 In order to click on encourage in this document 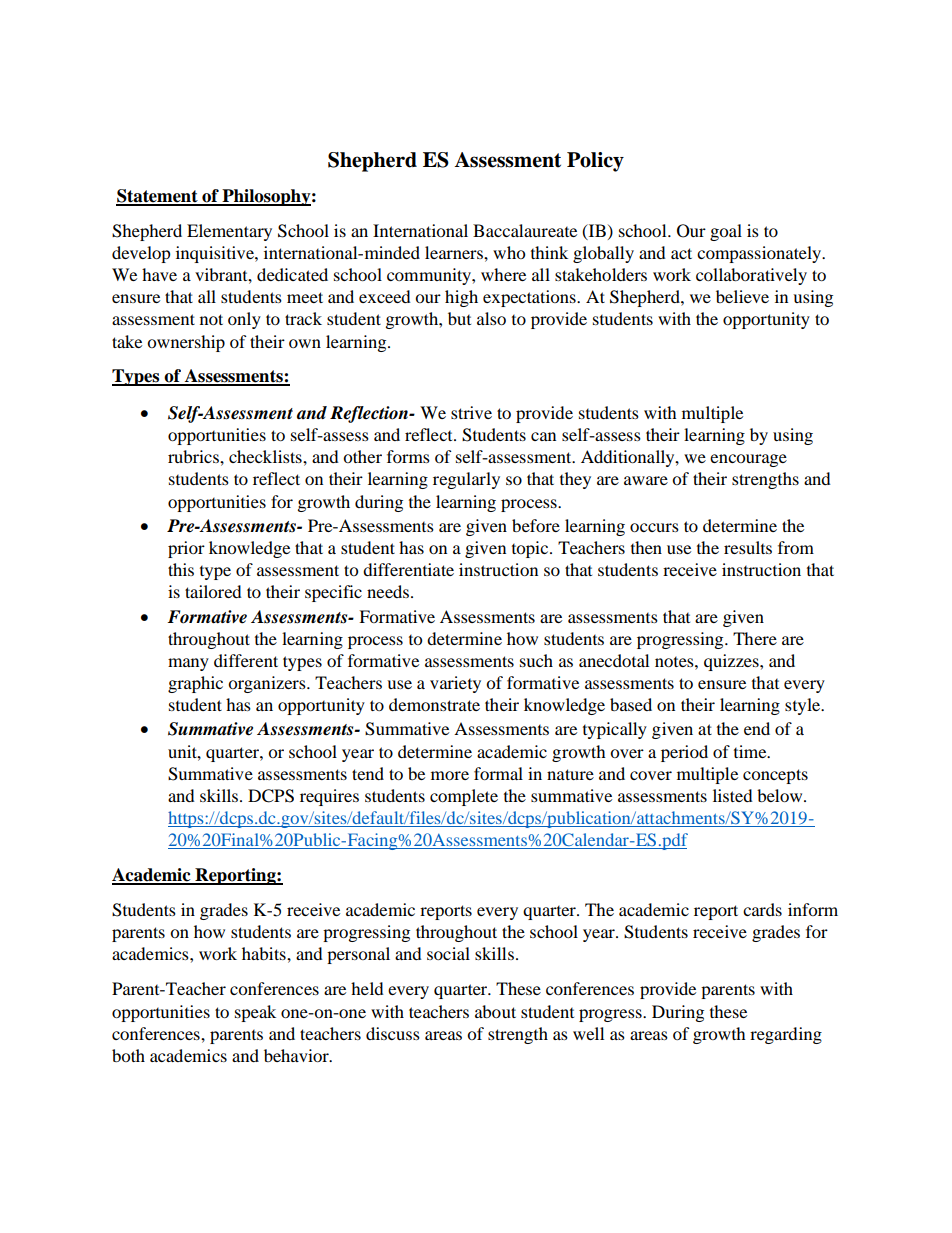, I will do `click(748, 460)`.
